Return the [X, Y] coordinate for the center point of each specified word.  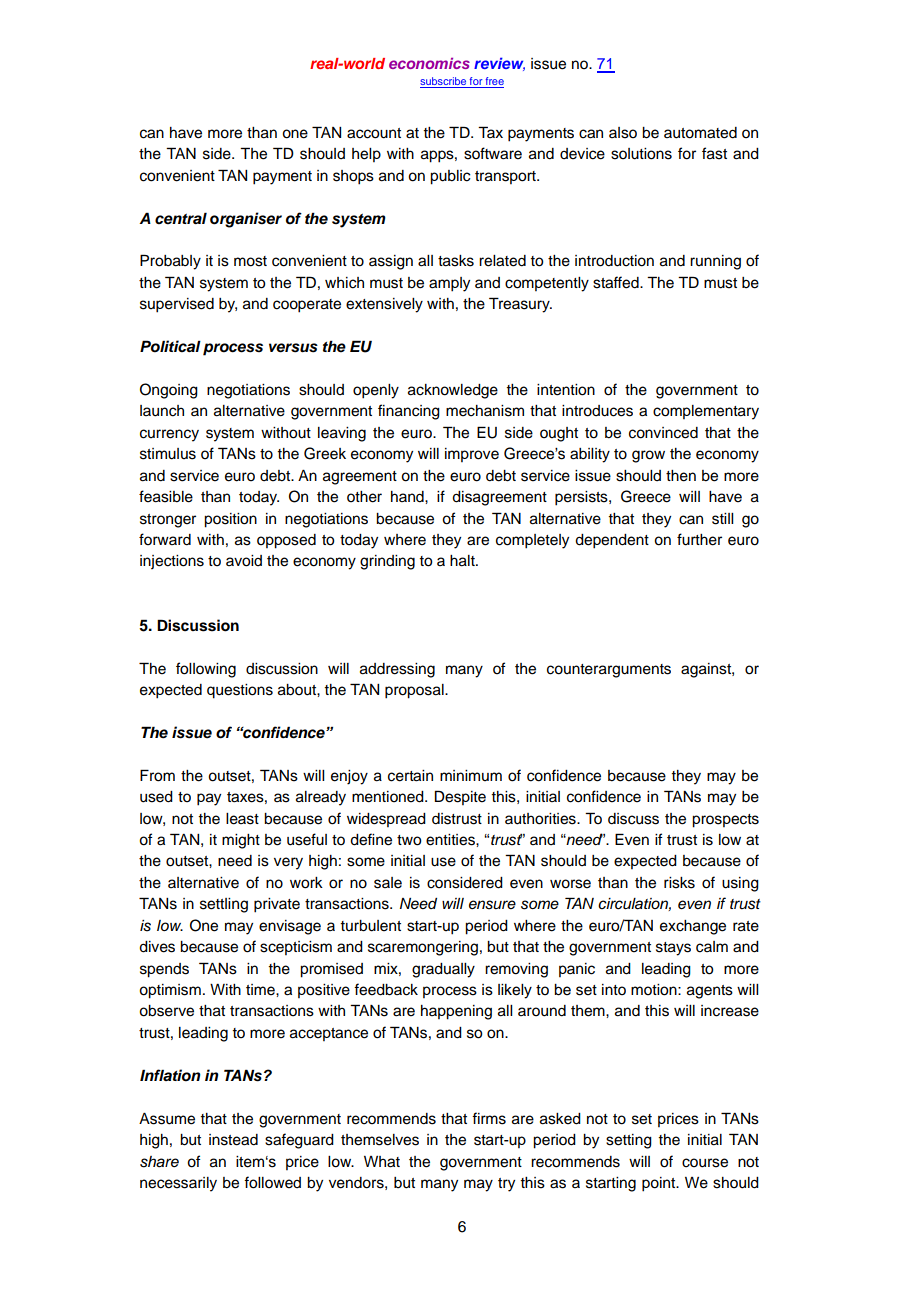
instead [233, 1140]
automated [700, 133]
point [660, 1184]
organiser [246, 220]
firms [489, 1118]
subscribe [444, 82]
